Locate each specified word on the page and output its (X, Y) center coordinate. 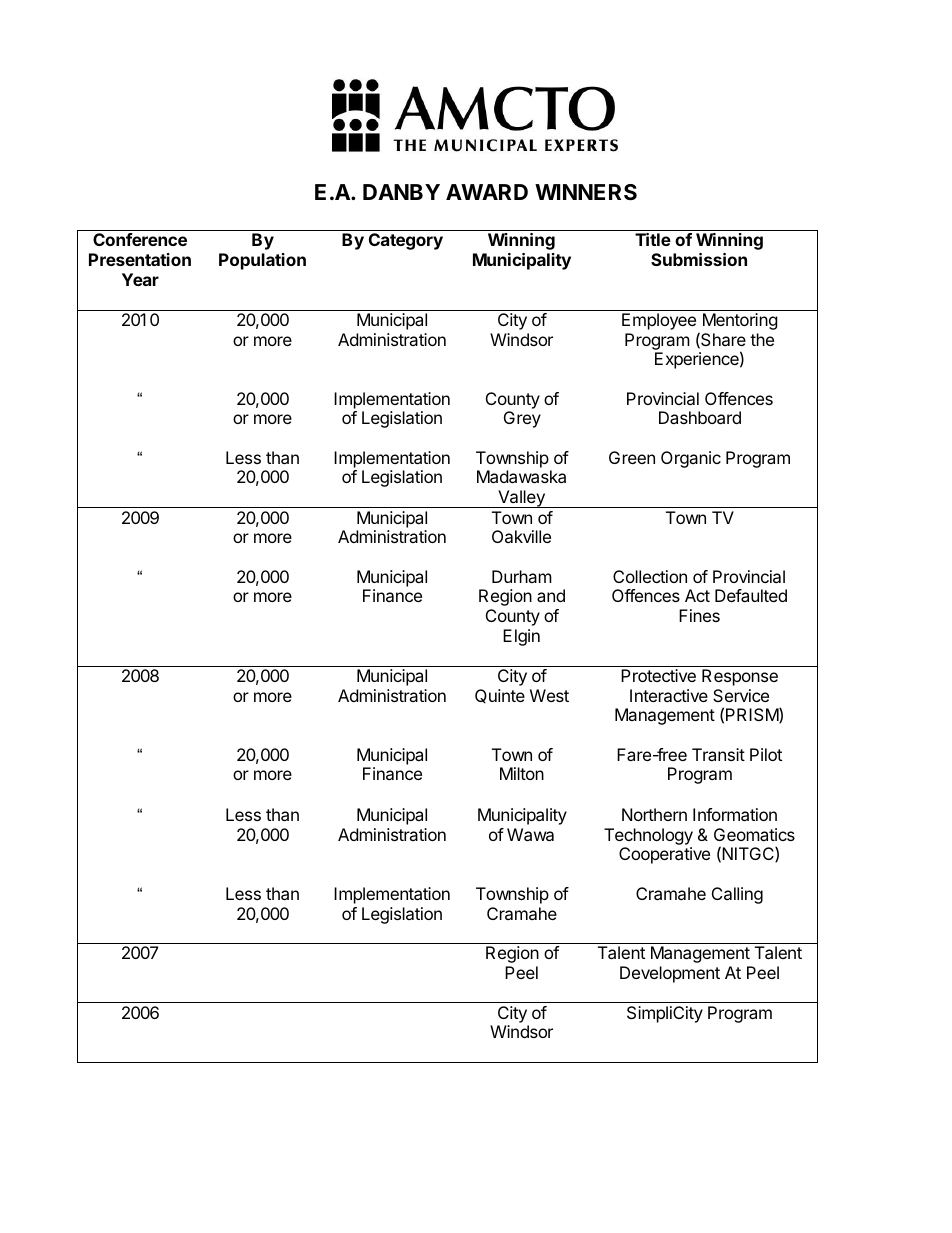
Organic (691, 459)
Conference (140, 239)
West (549, 695)
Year (140, 279)
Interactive (669, 695)
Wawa (530, 834)
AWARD (487, 192)
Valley (521, 499)
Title (653, 239)
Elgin (521, 637)
